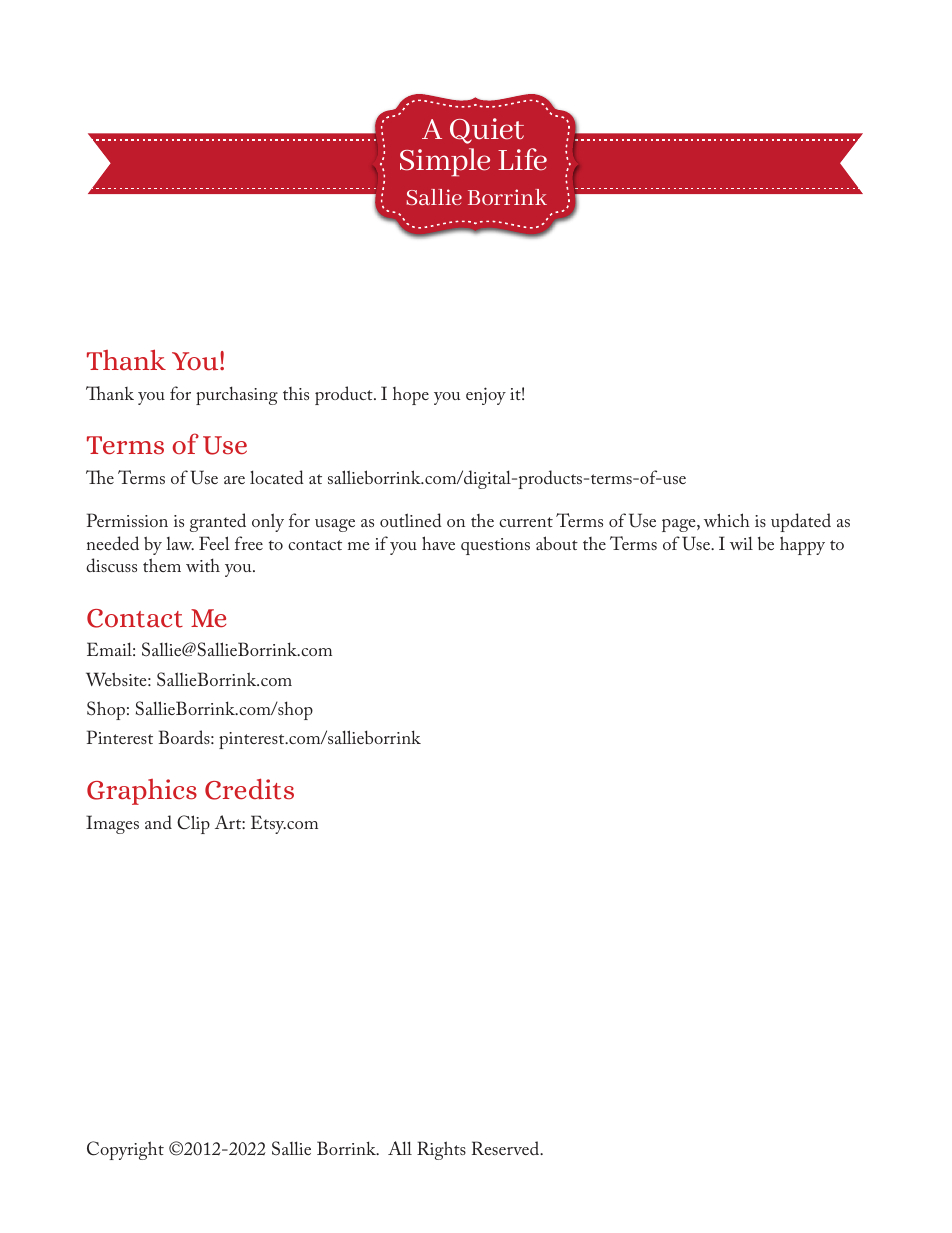 The height and width of the screenshot is (1233, 952). Describe the element at coordinates (507, 1148) in the screenshot. I see `Reserved` at that location.
